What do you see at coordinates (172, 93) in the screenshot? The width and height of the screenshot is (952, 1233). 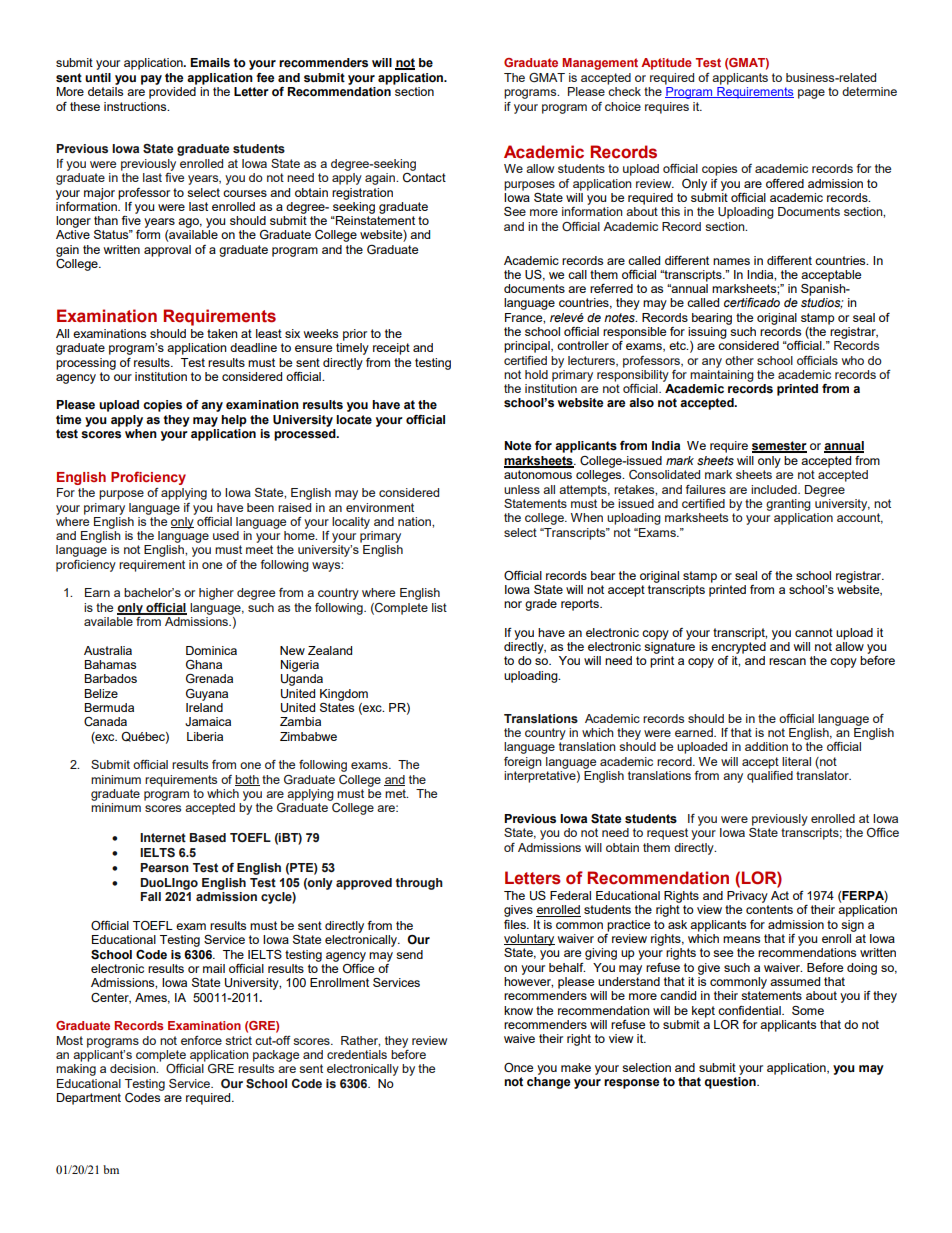 I see `provided` at bounding box center [172, 93].
